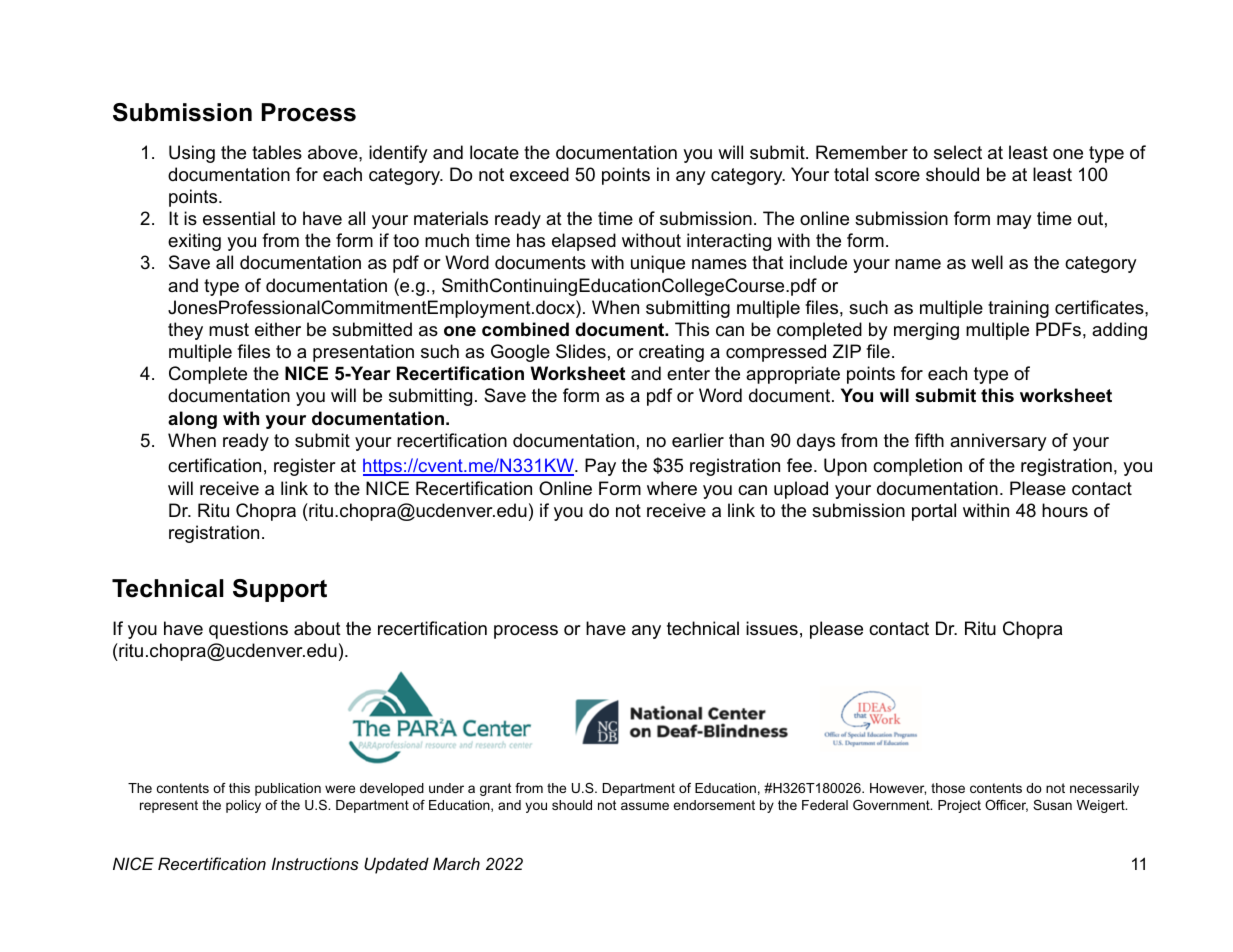 Image resolution: width=1233 pixels, height=952 pixels. I want to click on assume, so click(645, 806).
